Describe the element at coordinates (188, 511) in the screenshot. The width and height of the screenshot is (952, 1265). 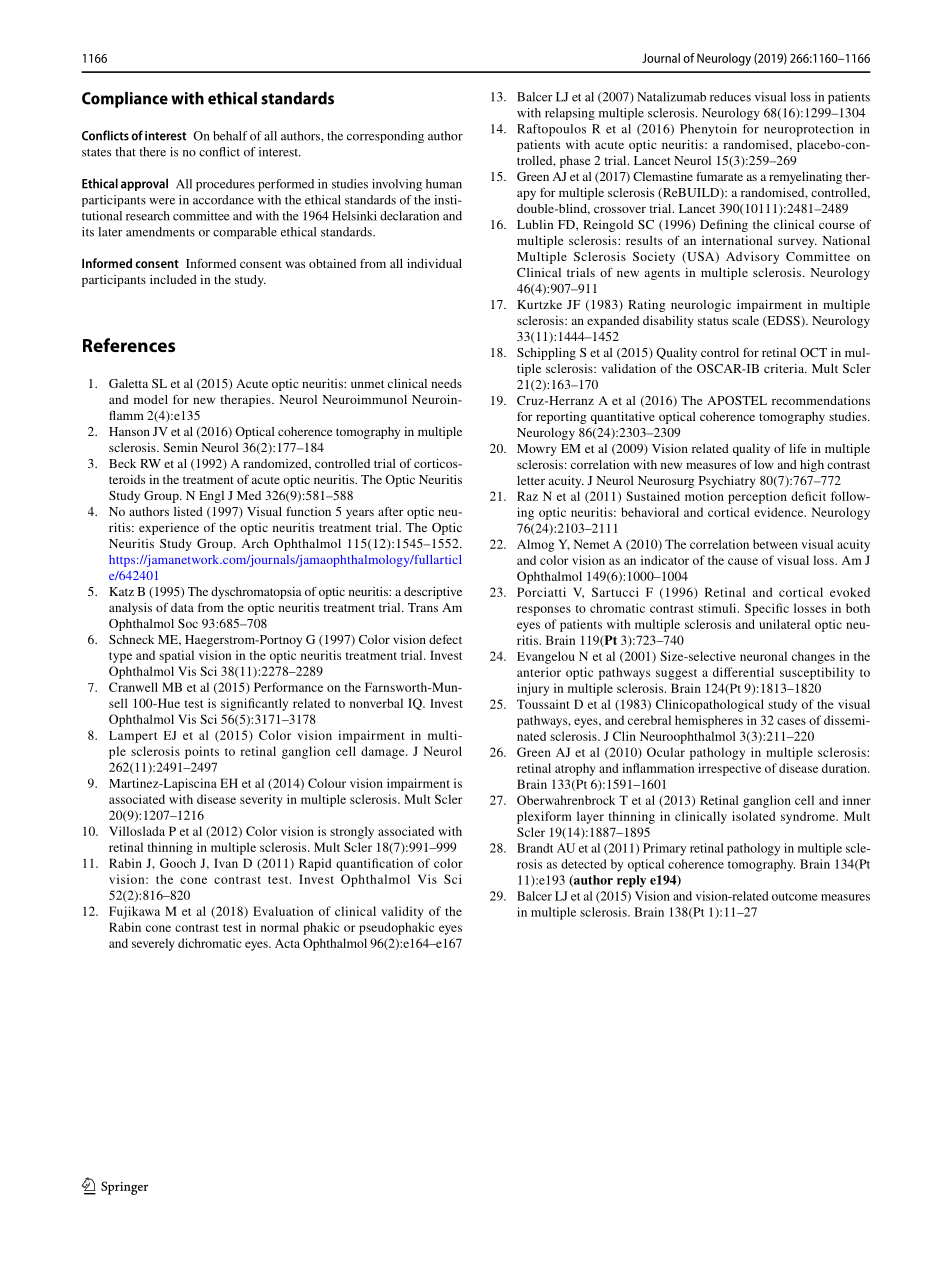
I see `listed` at that location.
